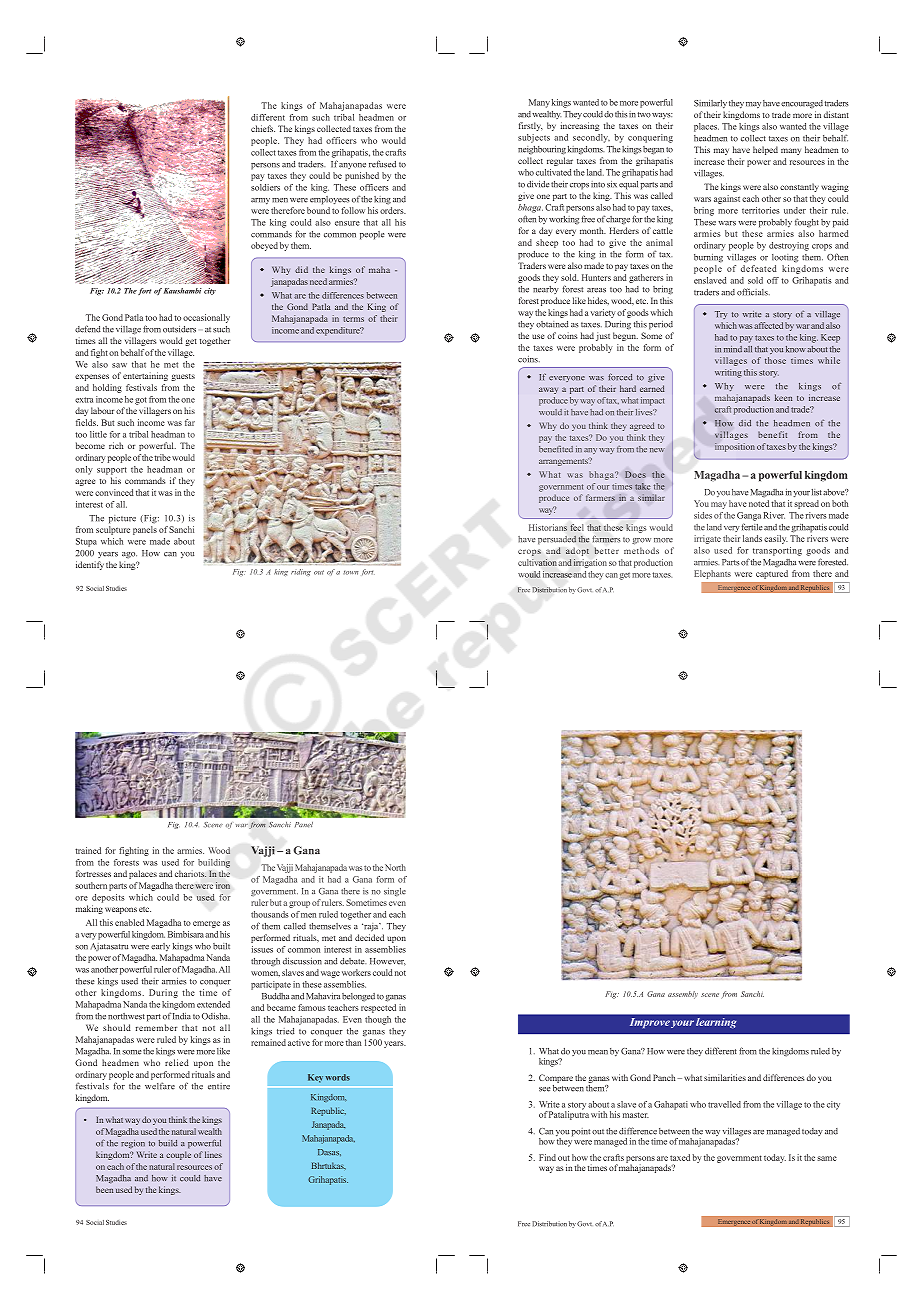 Image resolution: width=924 pixels, height=1308 pixels. Describe the element at coordinates (531, 126) in the document. I see `firstly` at that location.
